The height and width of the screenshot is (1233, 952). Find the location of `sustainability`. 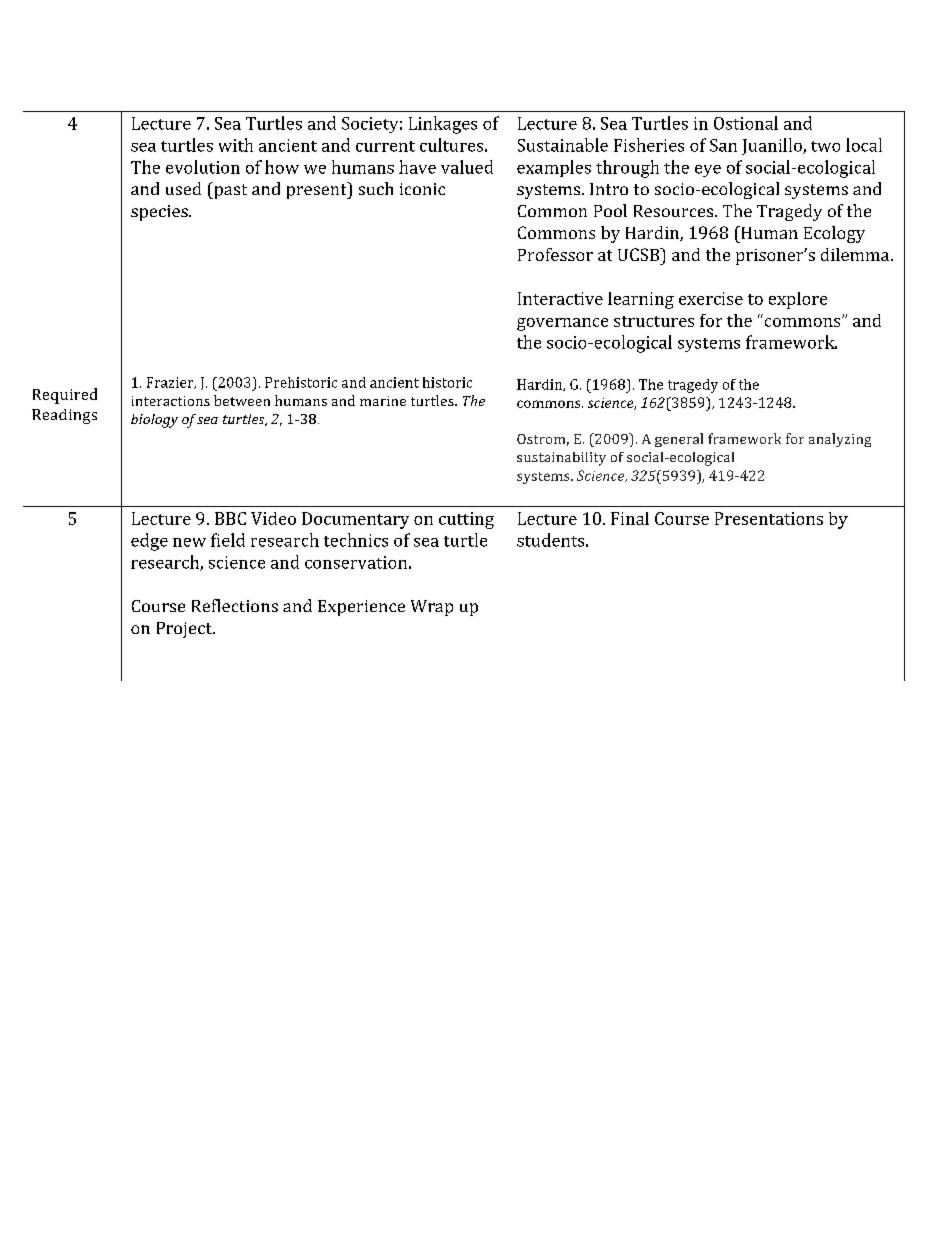

sustainability is located at coordinates (561, 459).
